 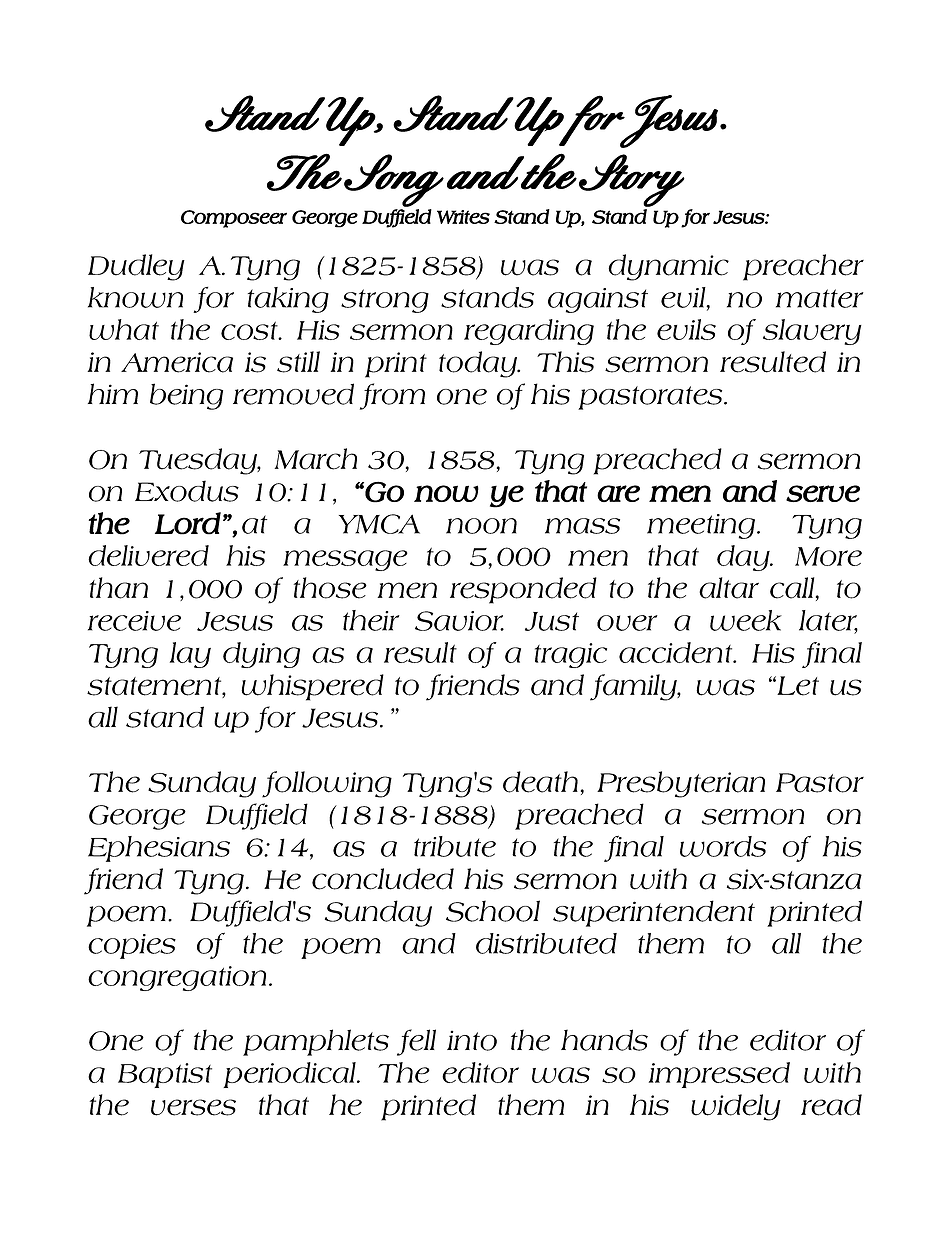 What do you see at coordinates (165, 1075) in the document?
I see `Baptist` at bounding box center [165, 1075].
